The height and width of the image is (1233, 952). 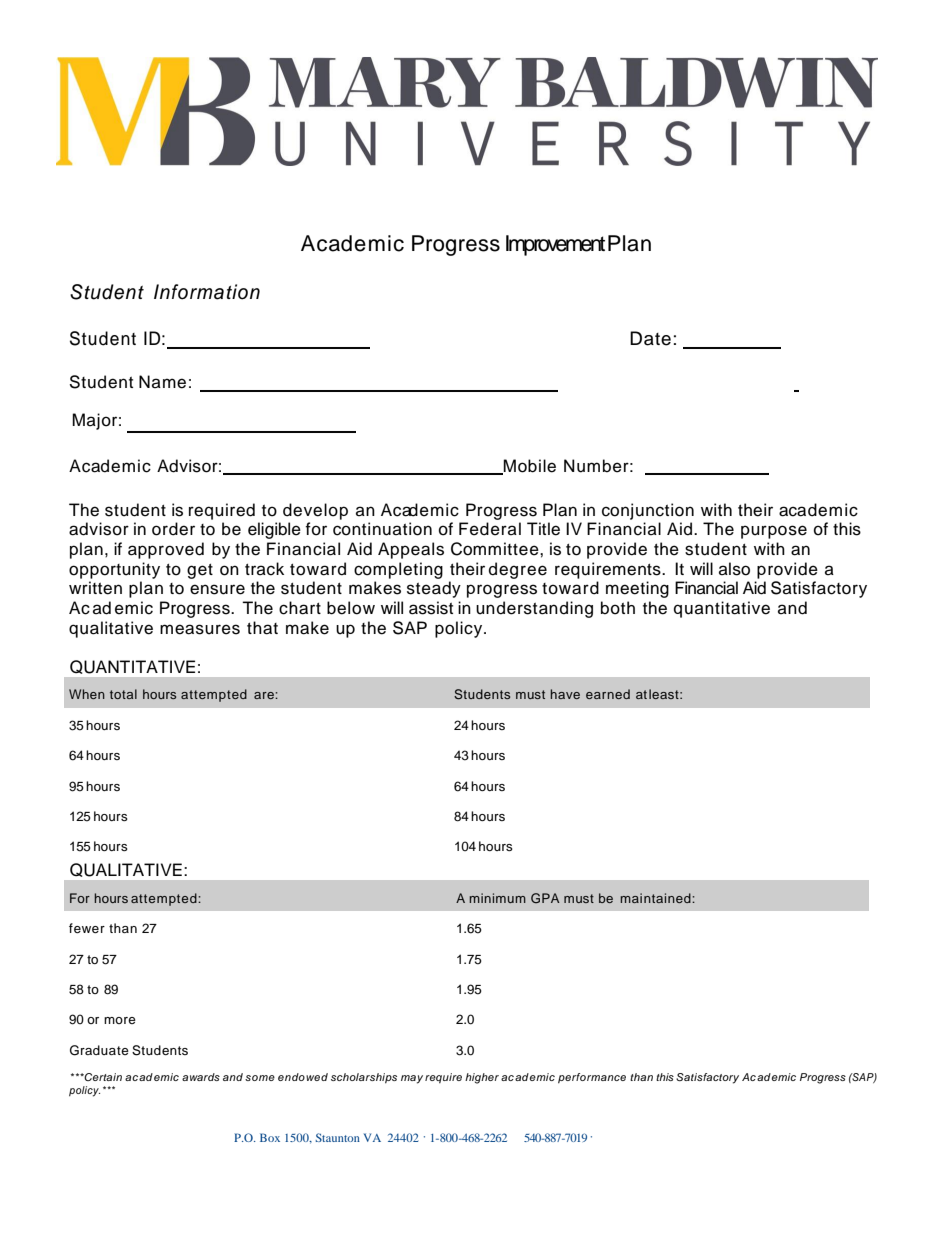 I want to click on Information, so click(x=207, y=292).
